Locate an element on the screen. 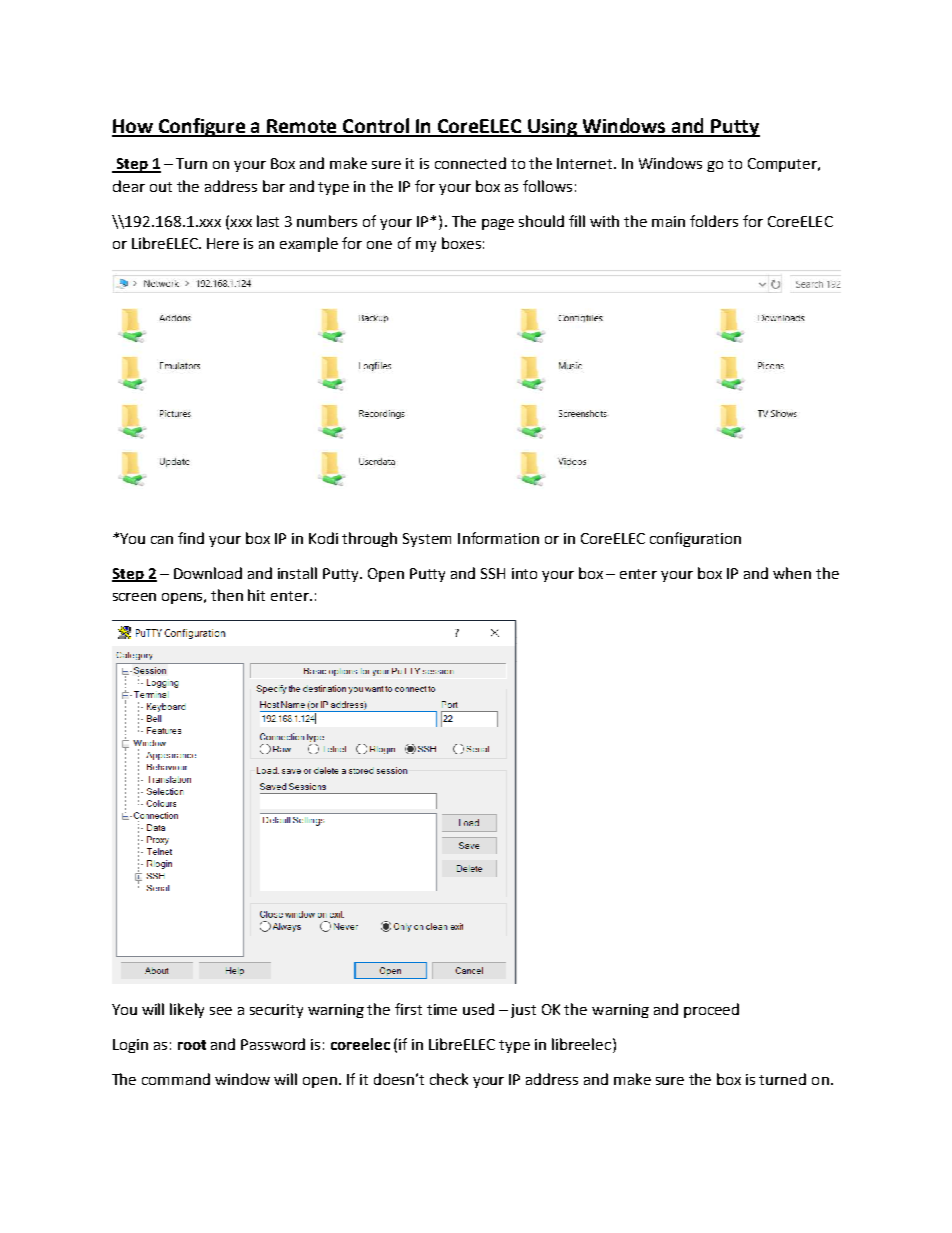 The image size is (952, 1233). when is located at coordinates (792, 573).
